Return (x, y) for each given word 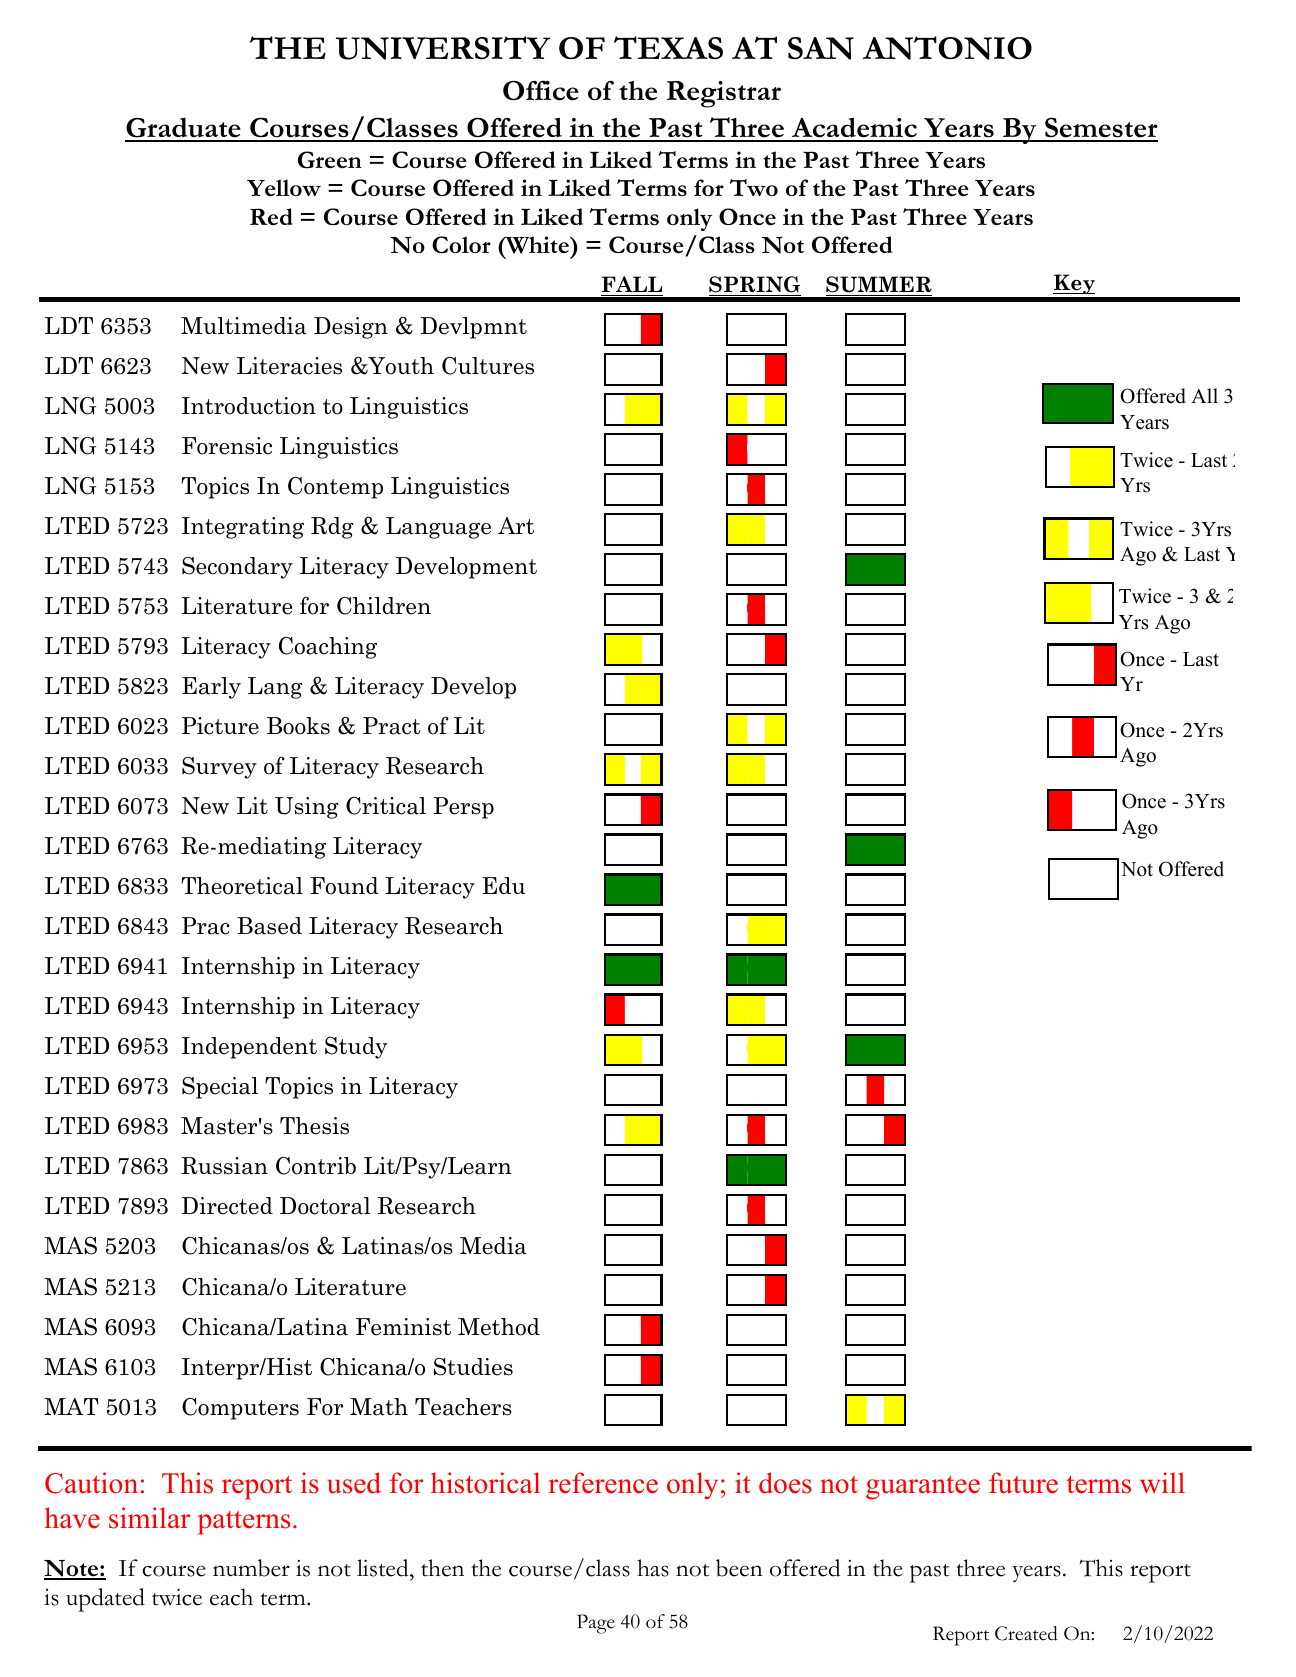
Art (516, 525)
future (1023, 1483)
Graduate (184, 129)
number (251, 1568)
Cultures (488, 366)
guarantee (923, 1487)
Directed (227, 1206)
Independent (249, 1048)
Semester (1100, 129)
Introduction (249, 406)
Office (541, 90)
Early (211, 688)
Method (499, 1327)
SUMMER (879, 284)
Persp (464, 808)
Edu (503, 885)
